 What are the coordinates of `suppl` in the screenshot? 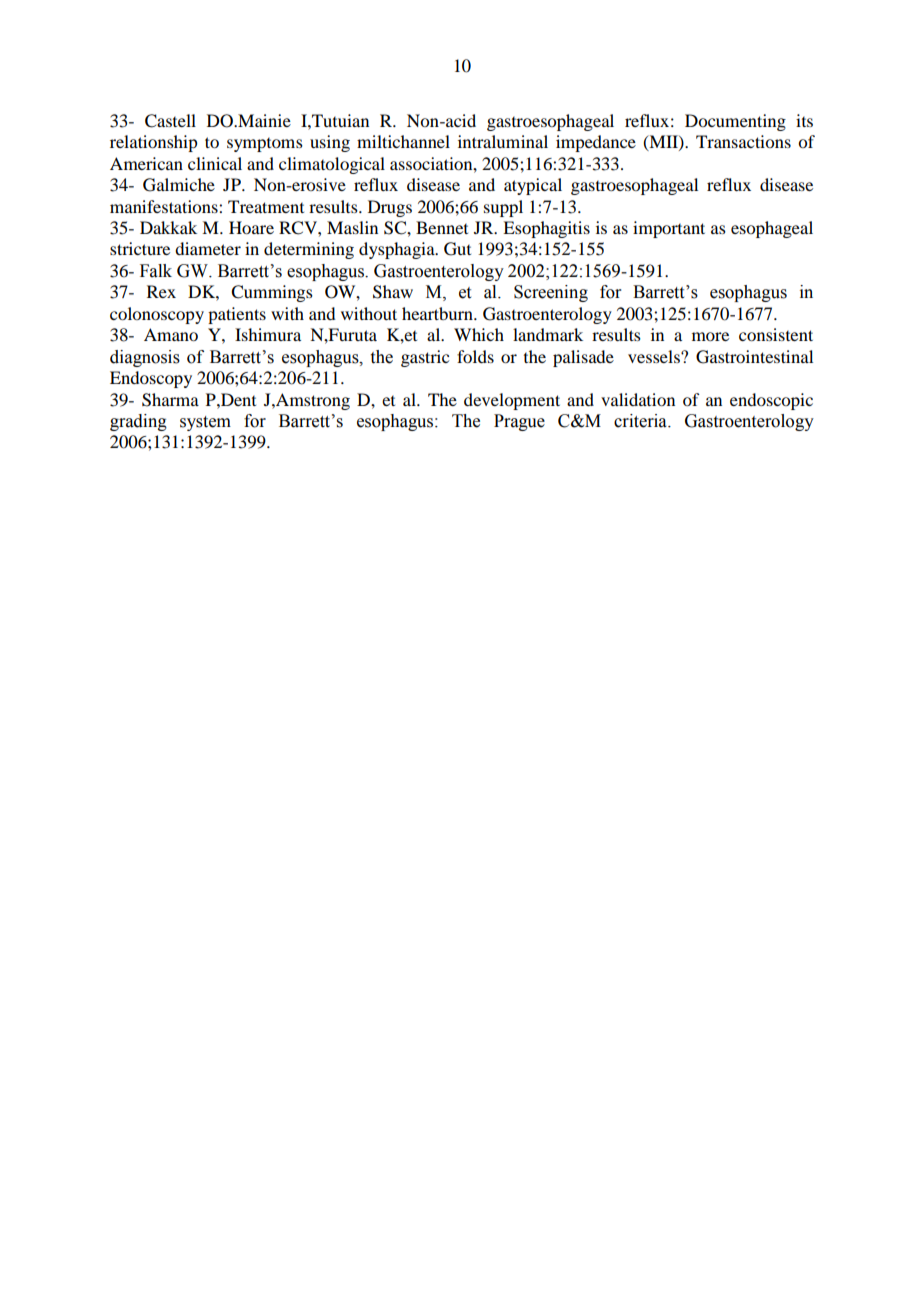 It's located at (503, 208).
